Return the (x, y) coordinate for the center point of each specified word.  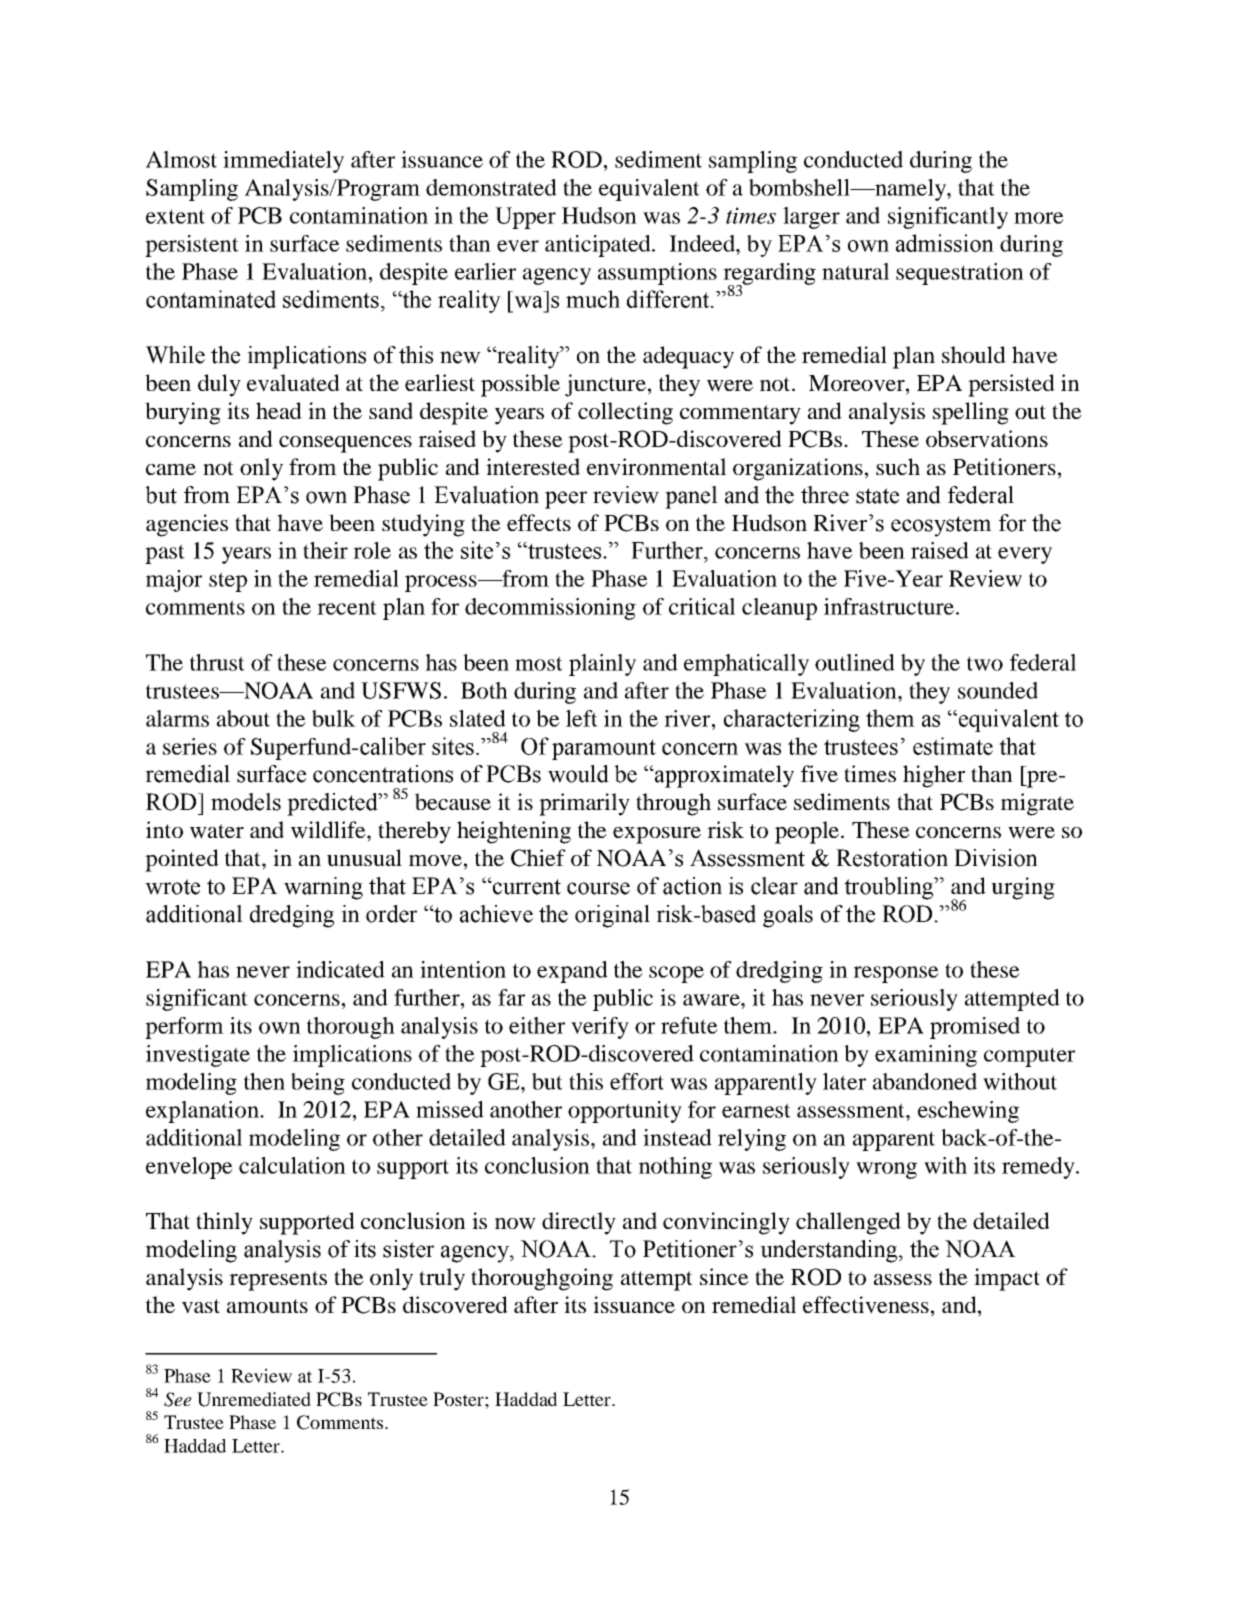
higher (934, 776)
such (898, 466)
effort (637, 1081)
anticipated (599, 246)
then (264, 1081)
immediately (283, 162)
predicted (333, 804)
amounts (267, 1306)
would (578, 774)
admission (945, 243)
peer (566, 500)
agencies (187, 525)
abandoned (925, 1081)
